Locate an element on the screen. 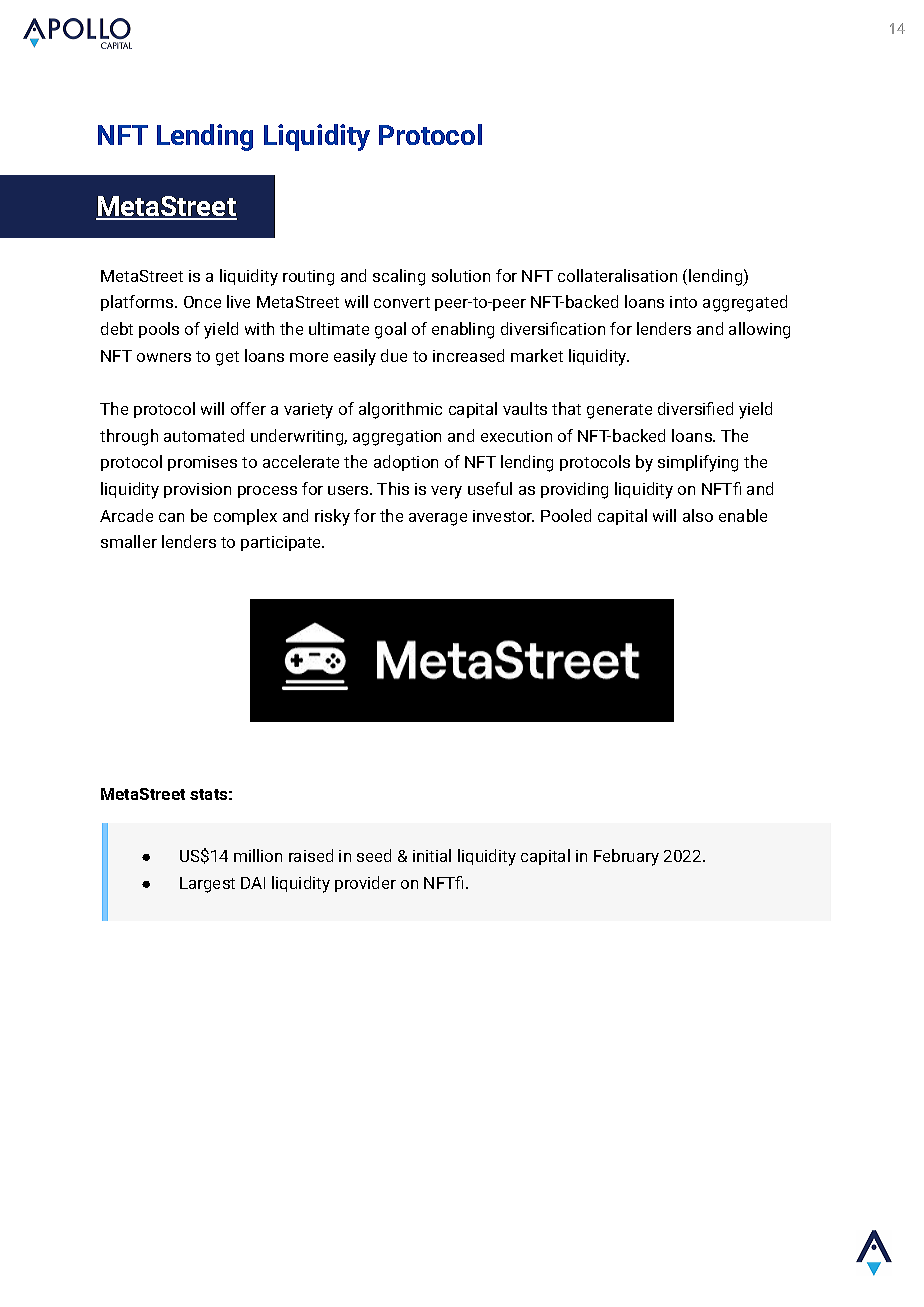 The height and width of the screenshot is (1307, 924). seed is located at coordinates (374, 855).
